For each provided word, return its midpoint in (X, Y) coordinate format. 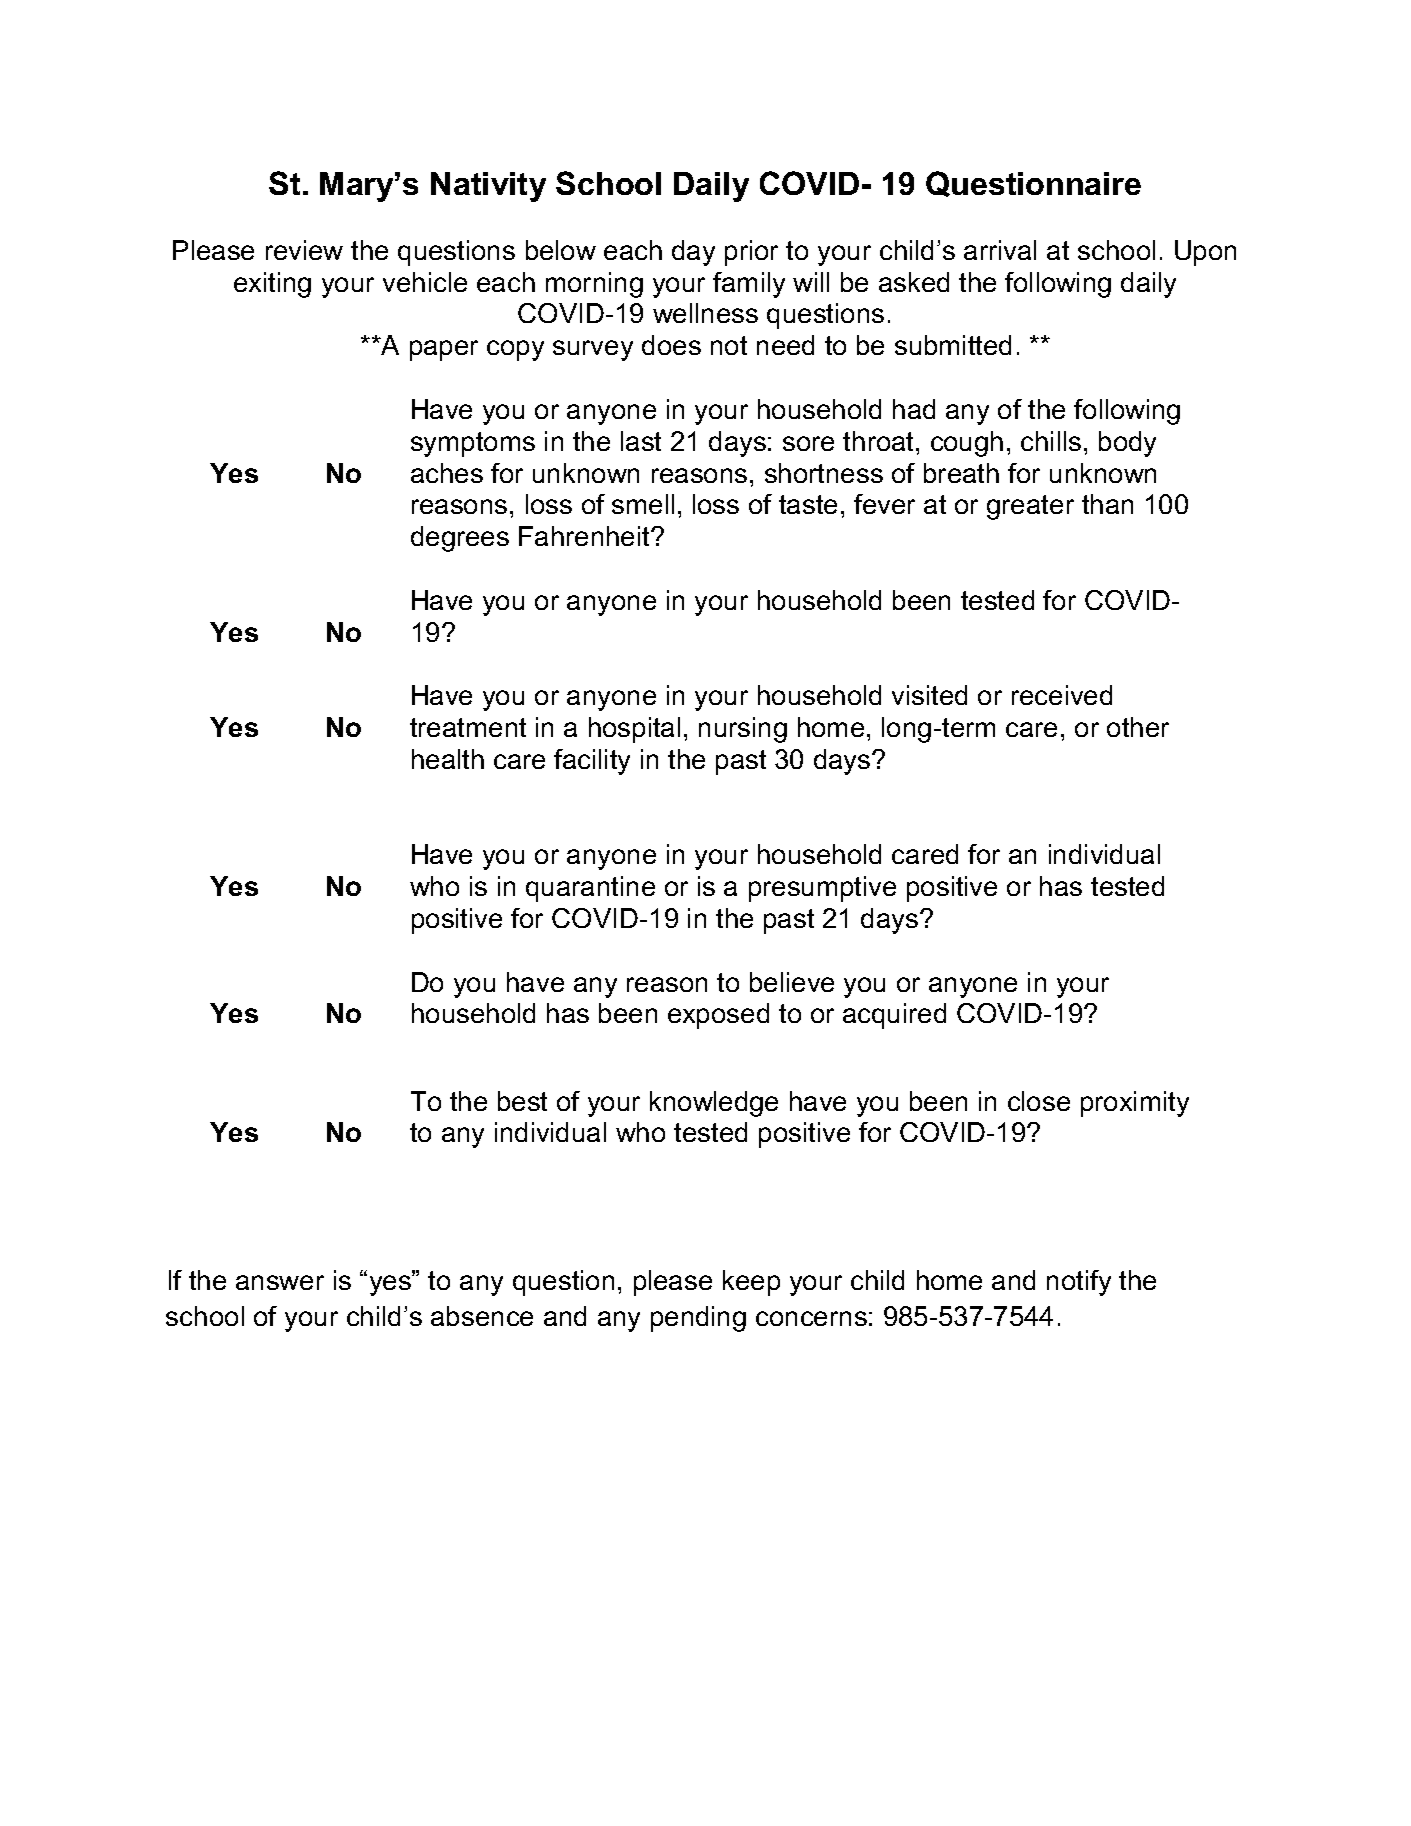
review (304, 250)
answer (280, 1282)
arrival (1000, 250)
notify (1079, 1283)
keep (751, 1283)
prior (751, 253)
